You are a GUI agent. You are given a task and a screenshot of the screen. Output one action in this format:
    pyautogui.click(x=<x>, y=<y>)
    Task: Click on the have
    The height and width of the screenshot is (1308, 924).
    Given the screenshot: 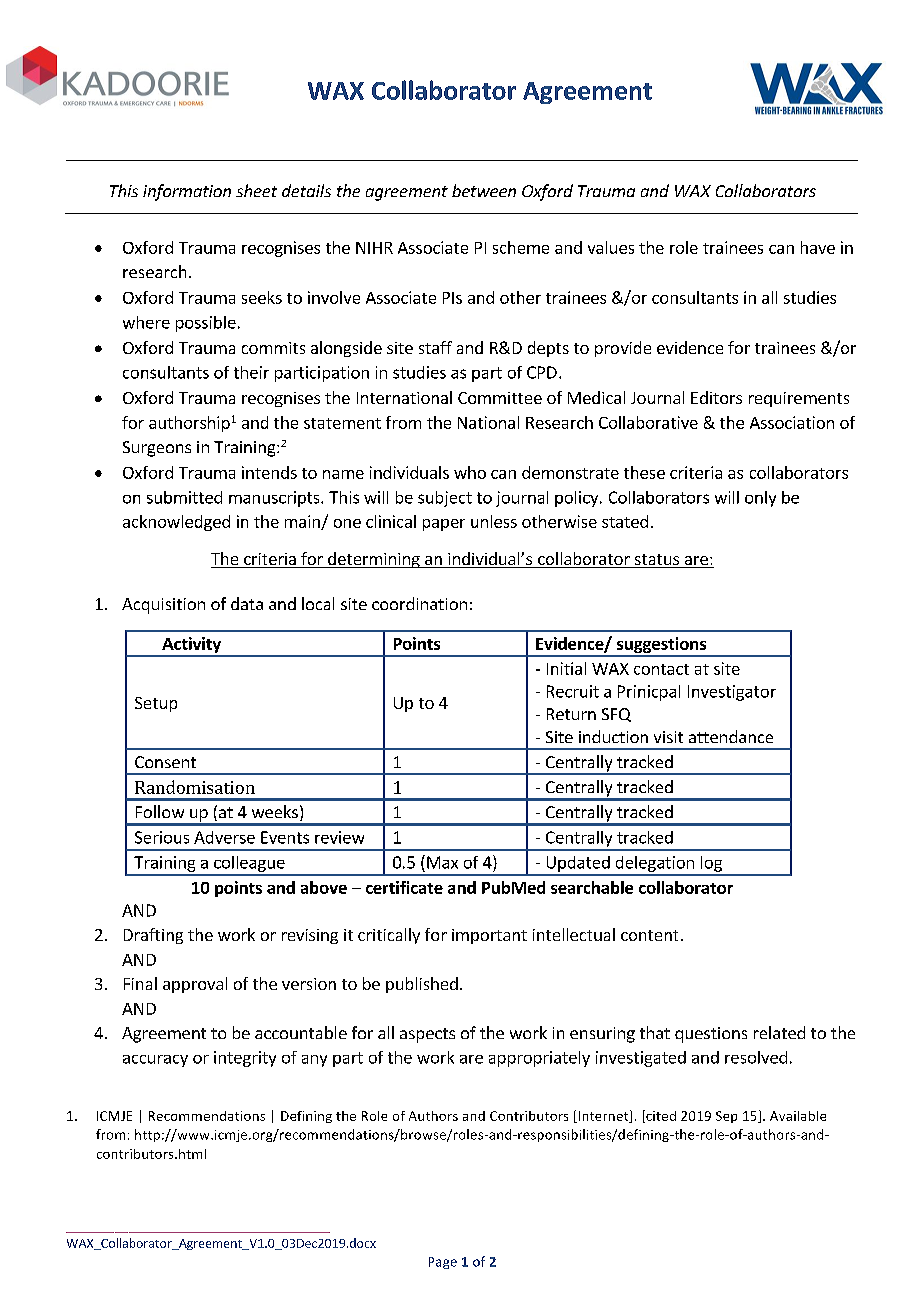 What is the action you would take?
    pyautogui.click(x=818, y=247)
